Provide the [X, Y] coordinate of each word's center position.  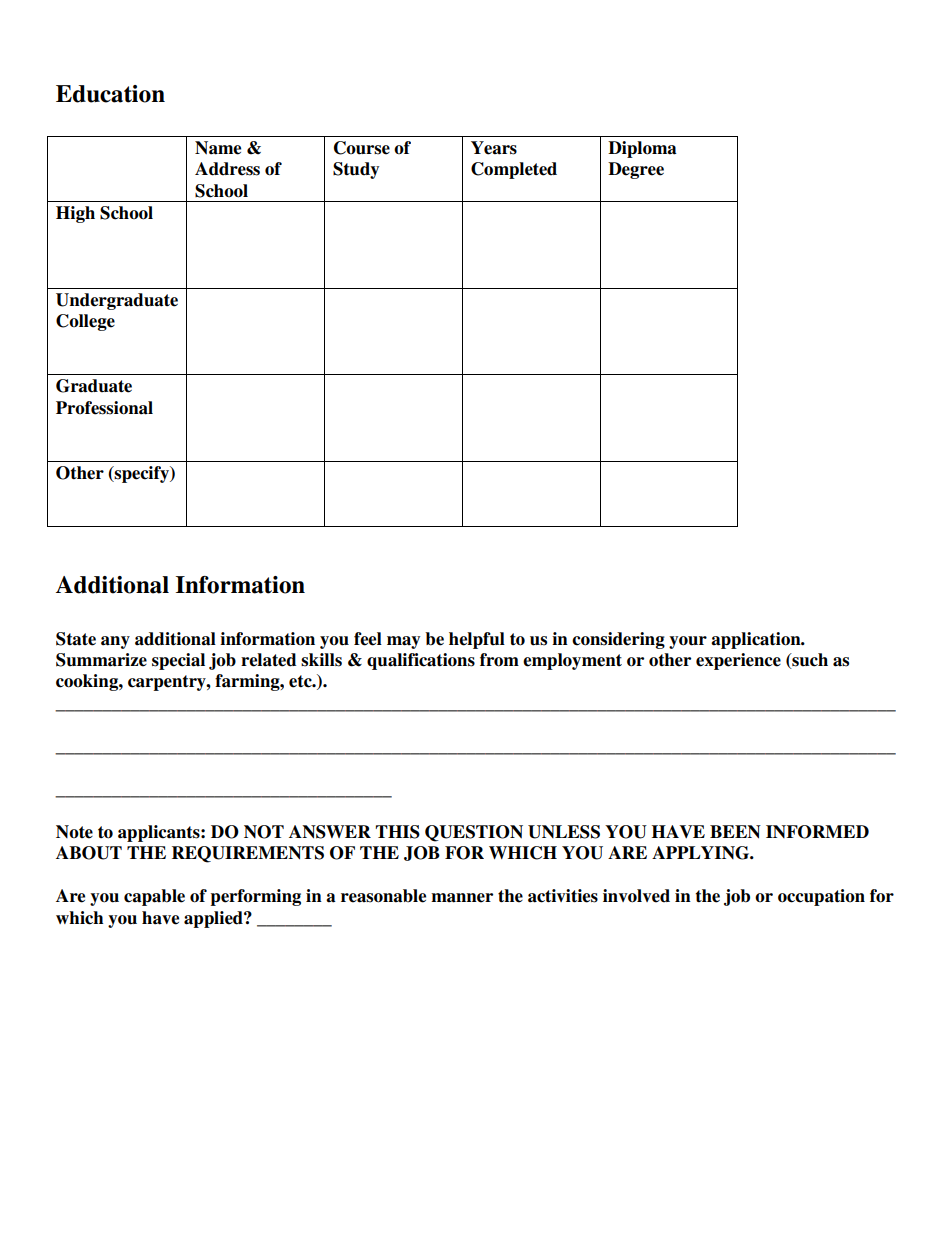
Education [110, 94]
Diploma [642, 149]
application [757, 640]
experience [738, 661]
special [178, 661]
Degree [636, 170]
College [85, 322]
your [688, 642]
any [115, 642]
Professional [104, 408]
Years [494, 148]
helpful [477, 640]
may [403, 642]
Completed [514, 170]
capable [154, 897]
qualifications [421, 661]
